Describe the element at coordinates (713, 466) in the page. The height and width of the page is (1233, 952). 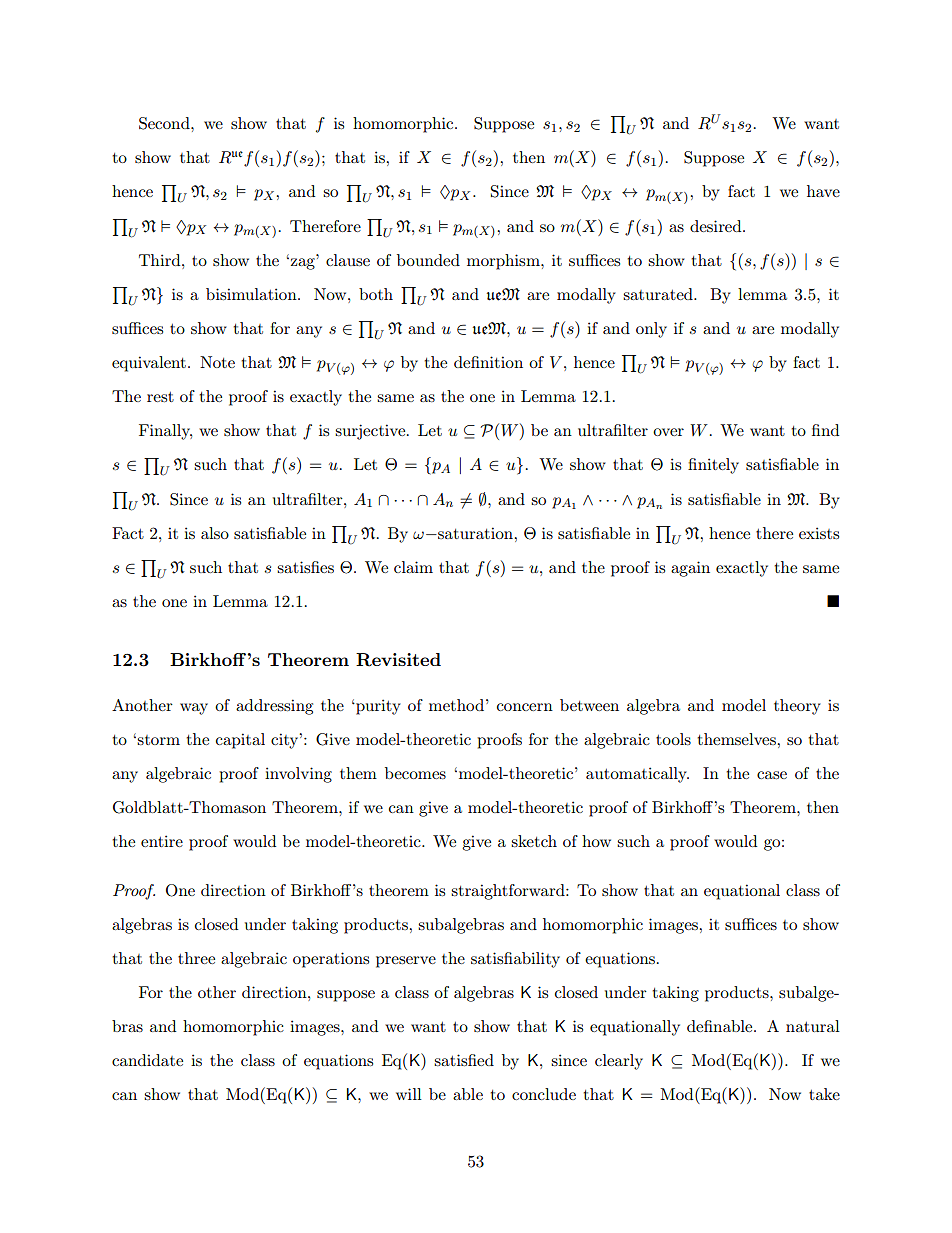
I see `finitely` at that location.
